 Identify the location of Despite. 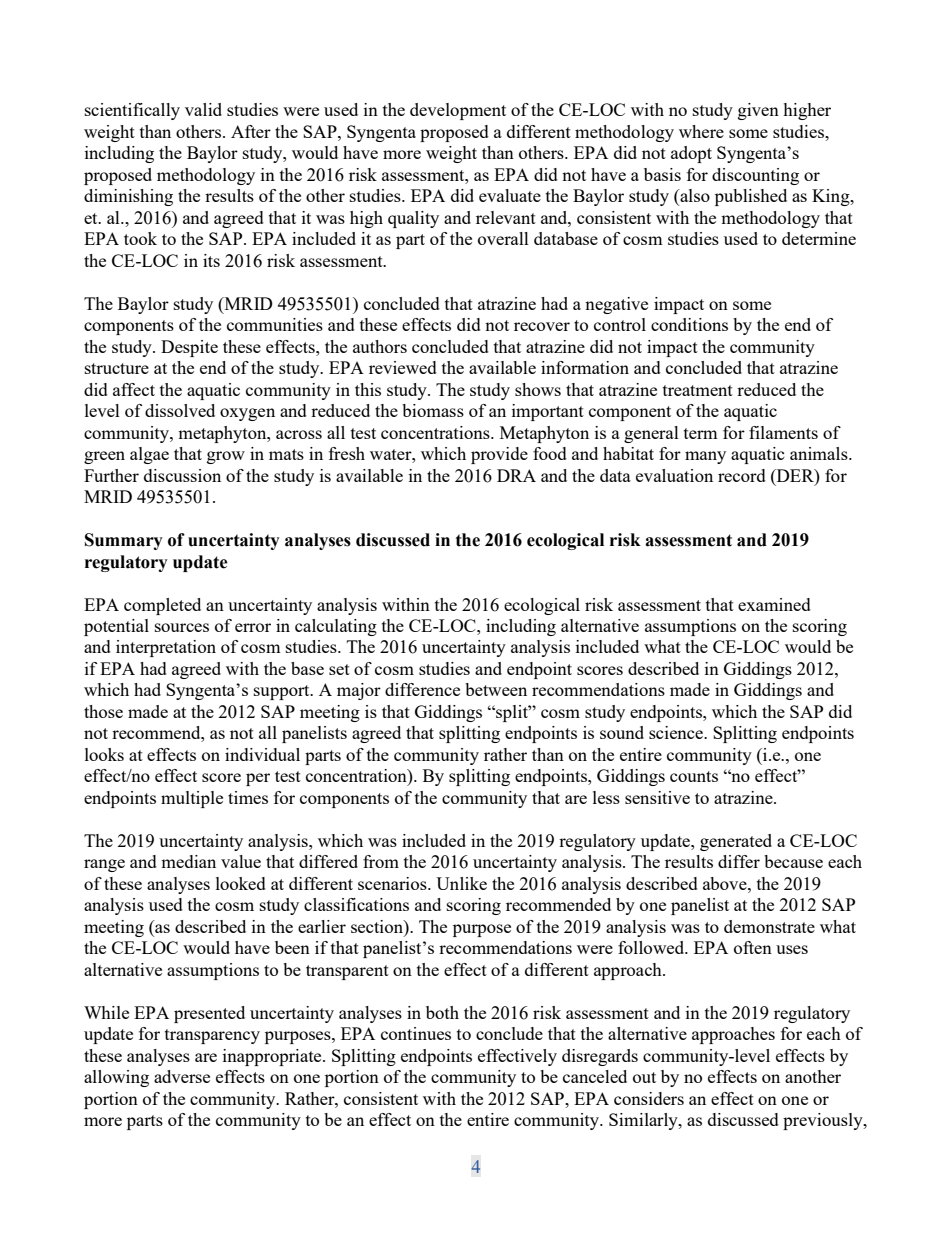
(189, 348).
